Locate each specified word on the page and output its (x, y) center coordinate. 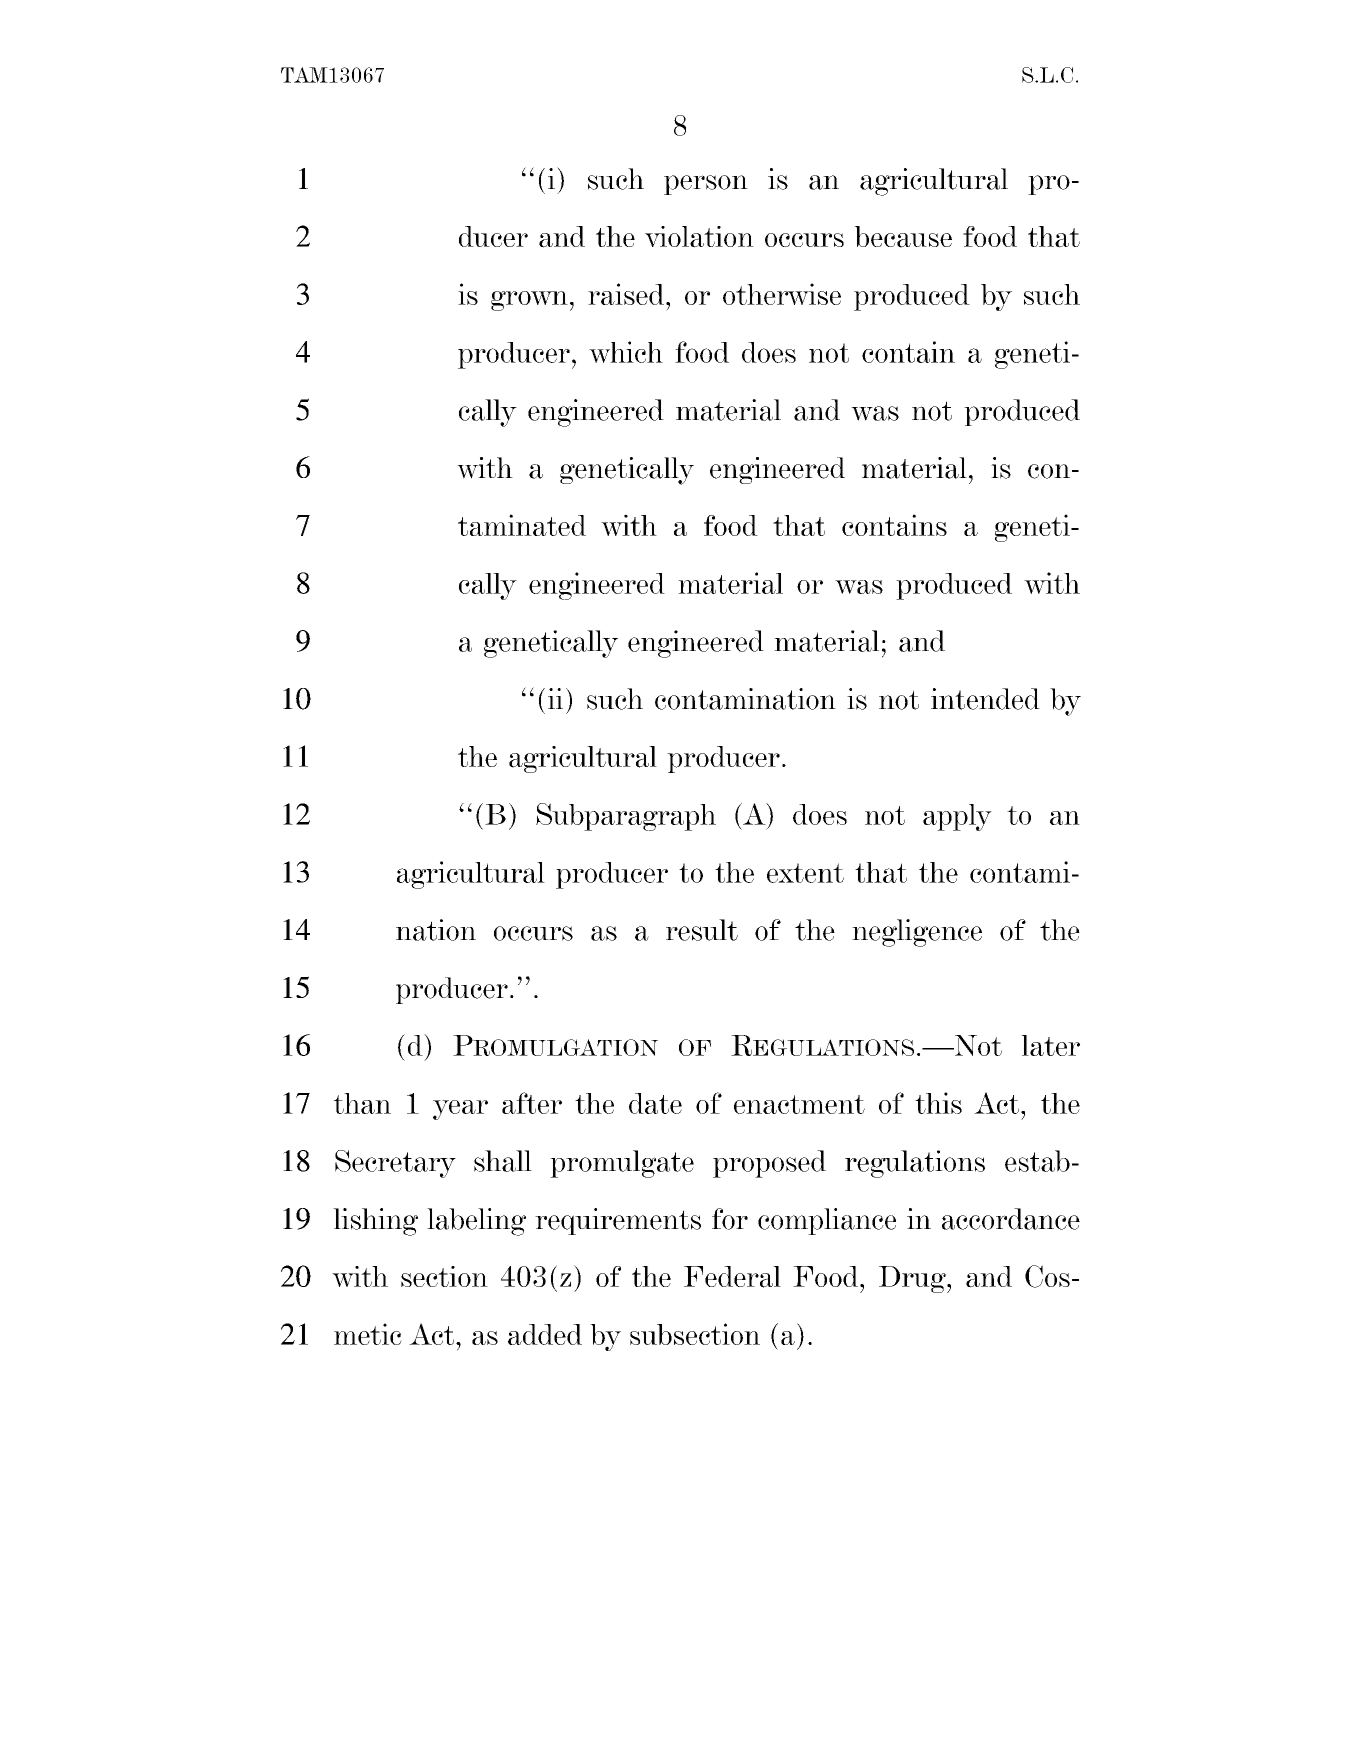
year (460, 1110)
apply (957, 817)
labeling (476, 1222)
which (626, 352)
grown (529, 301)
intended (985, 699)
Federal (732, 1277)
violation (699, 237)
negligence (917, 933)
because (903, 237)
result (702, 930)
